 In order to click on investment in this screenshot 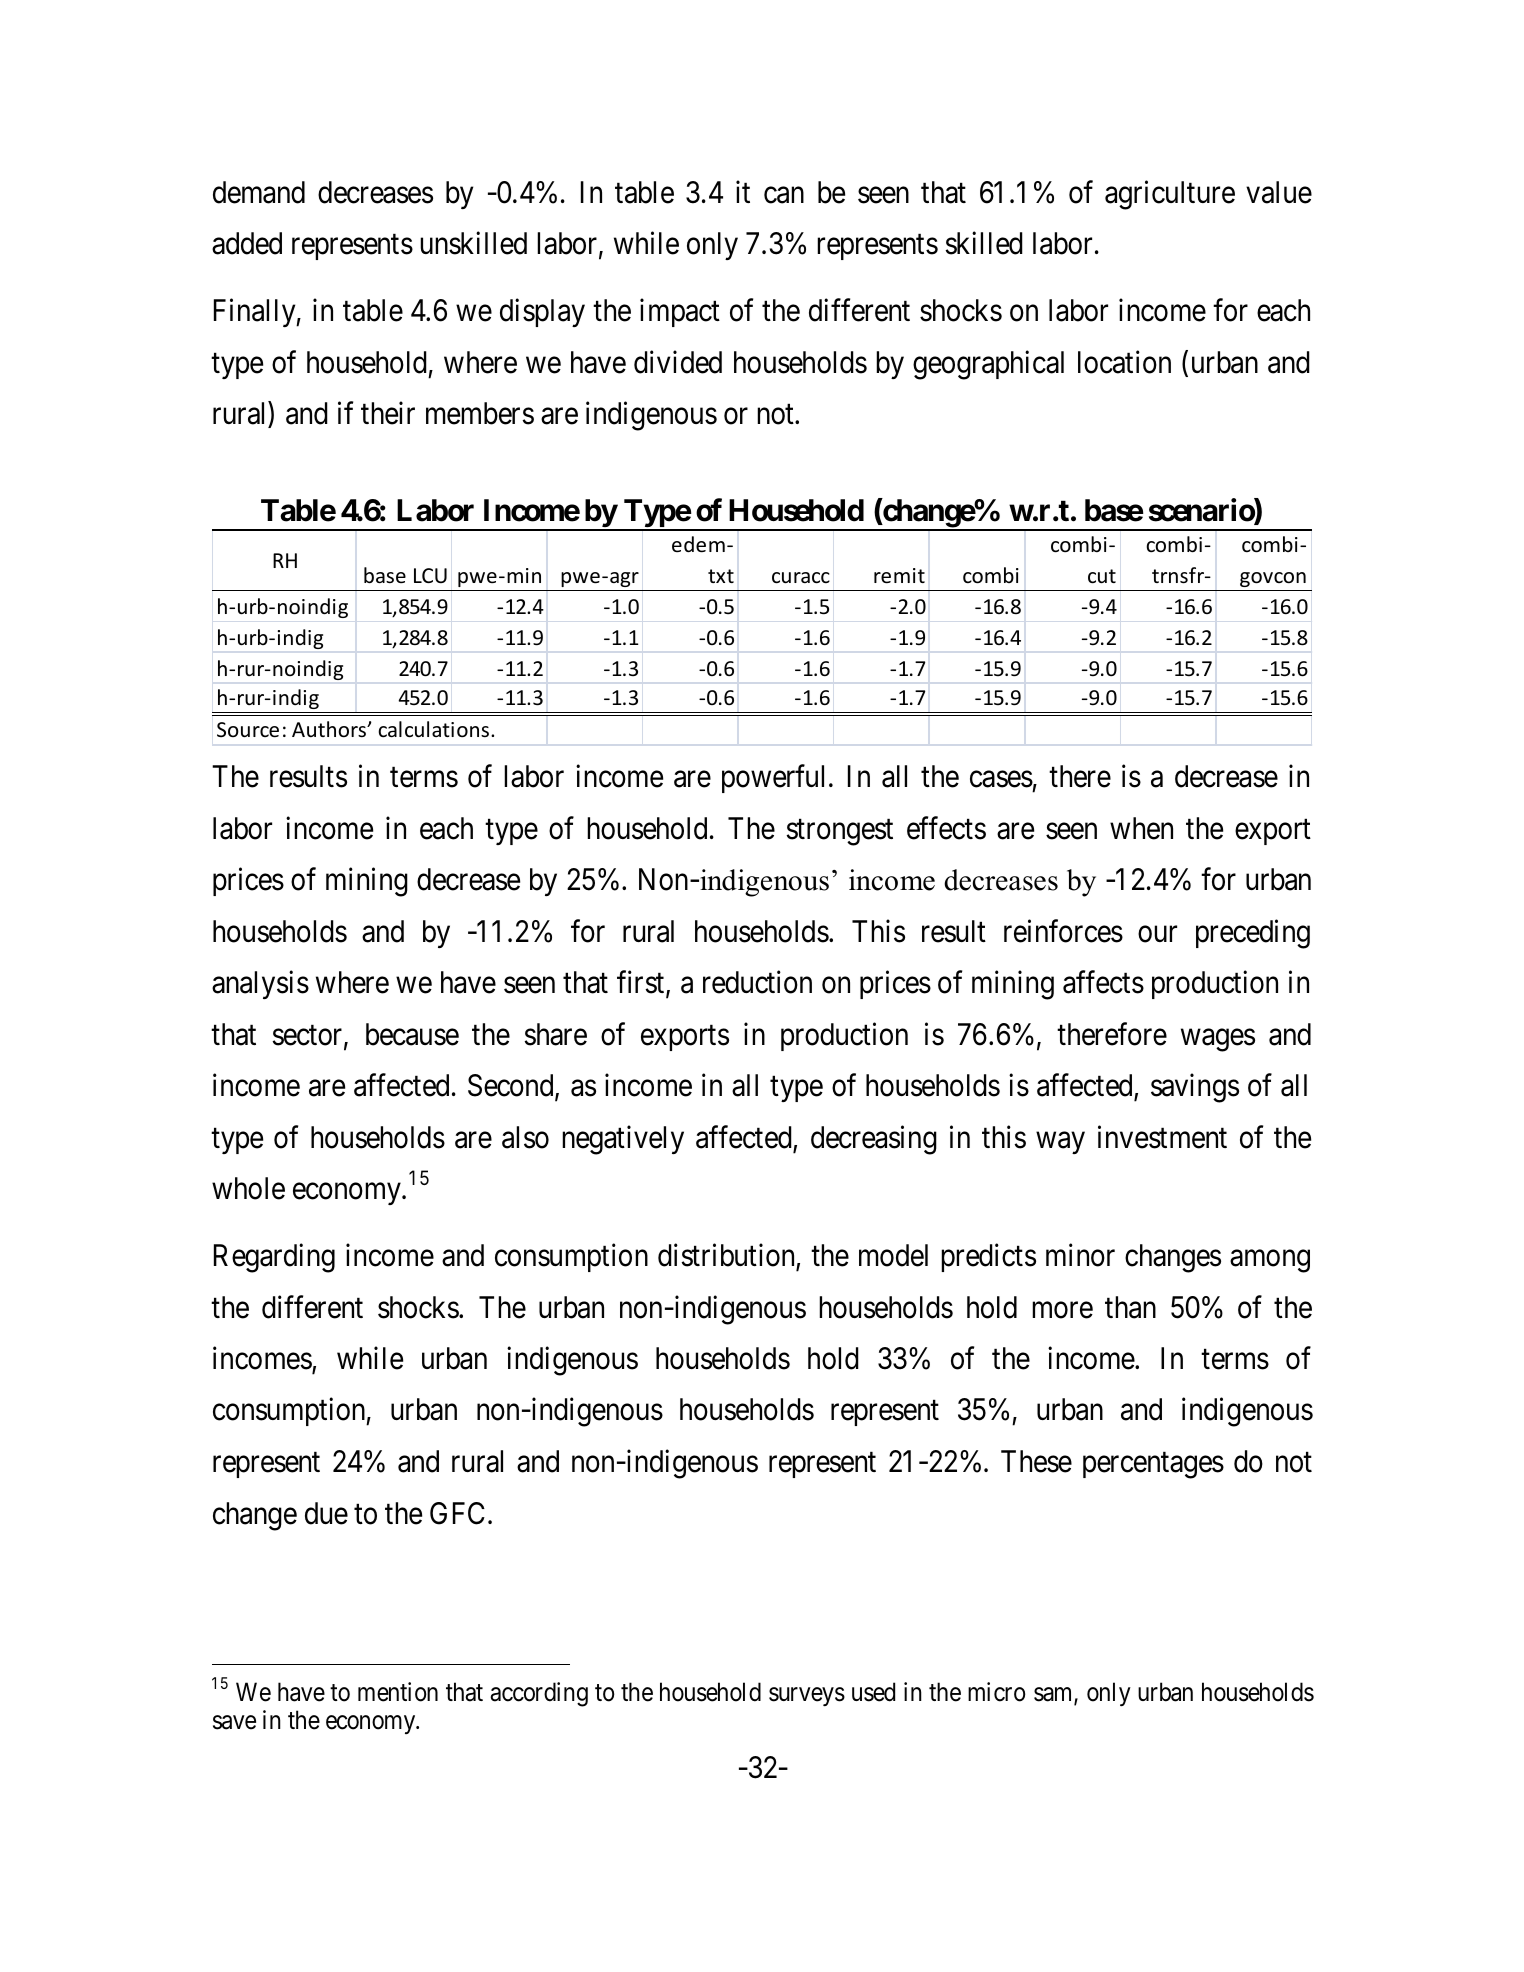, I will do `click(1162, 1137)`.
